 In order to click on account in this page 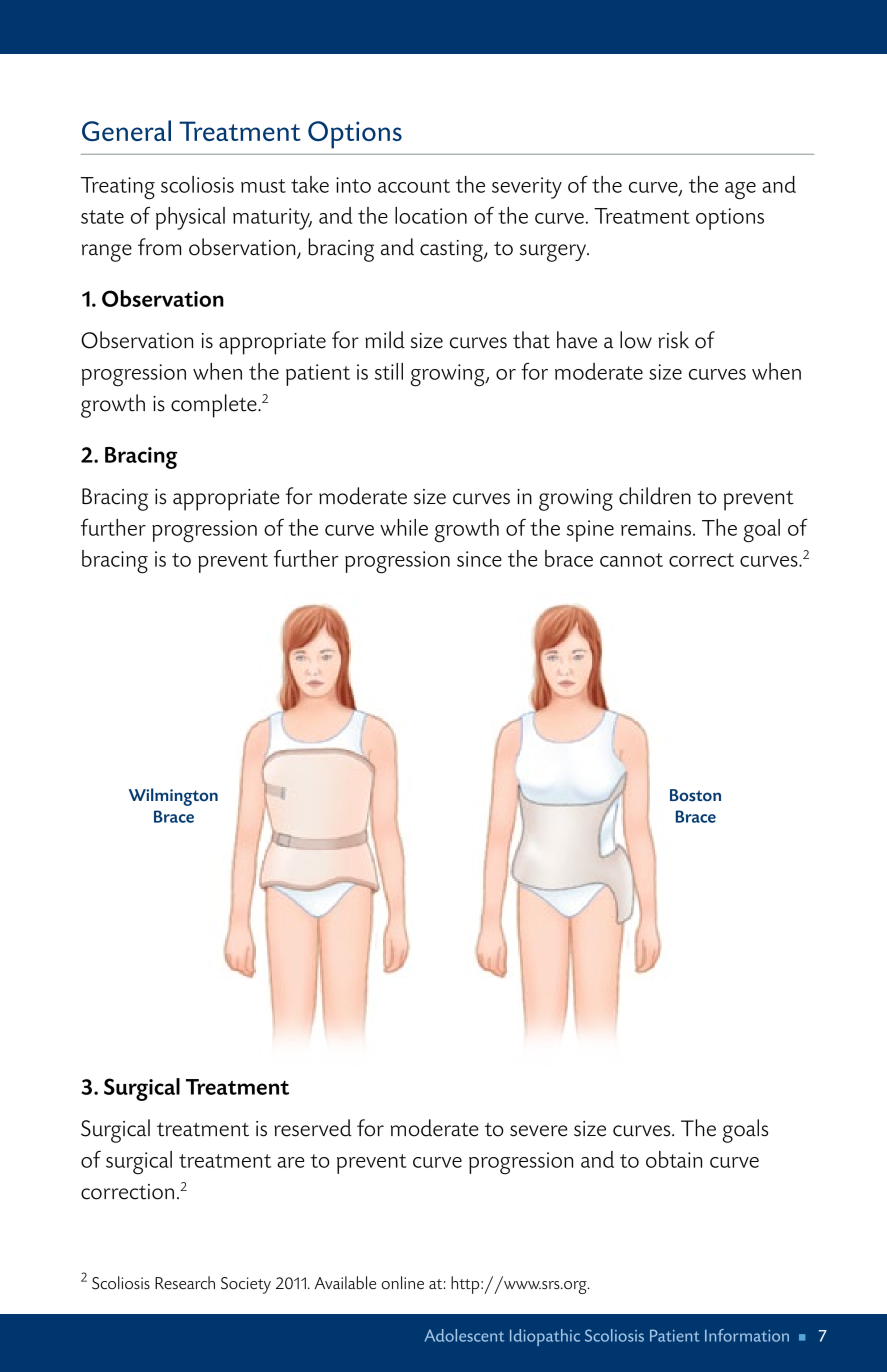, I will do `click(414, 186)`.
